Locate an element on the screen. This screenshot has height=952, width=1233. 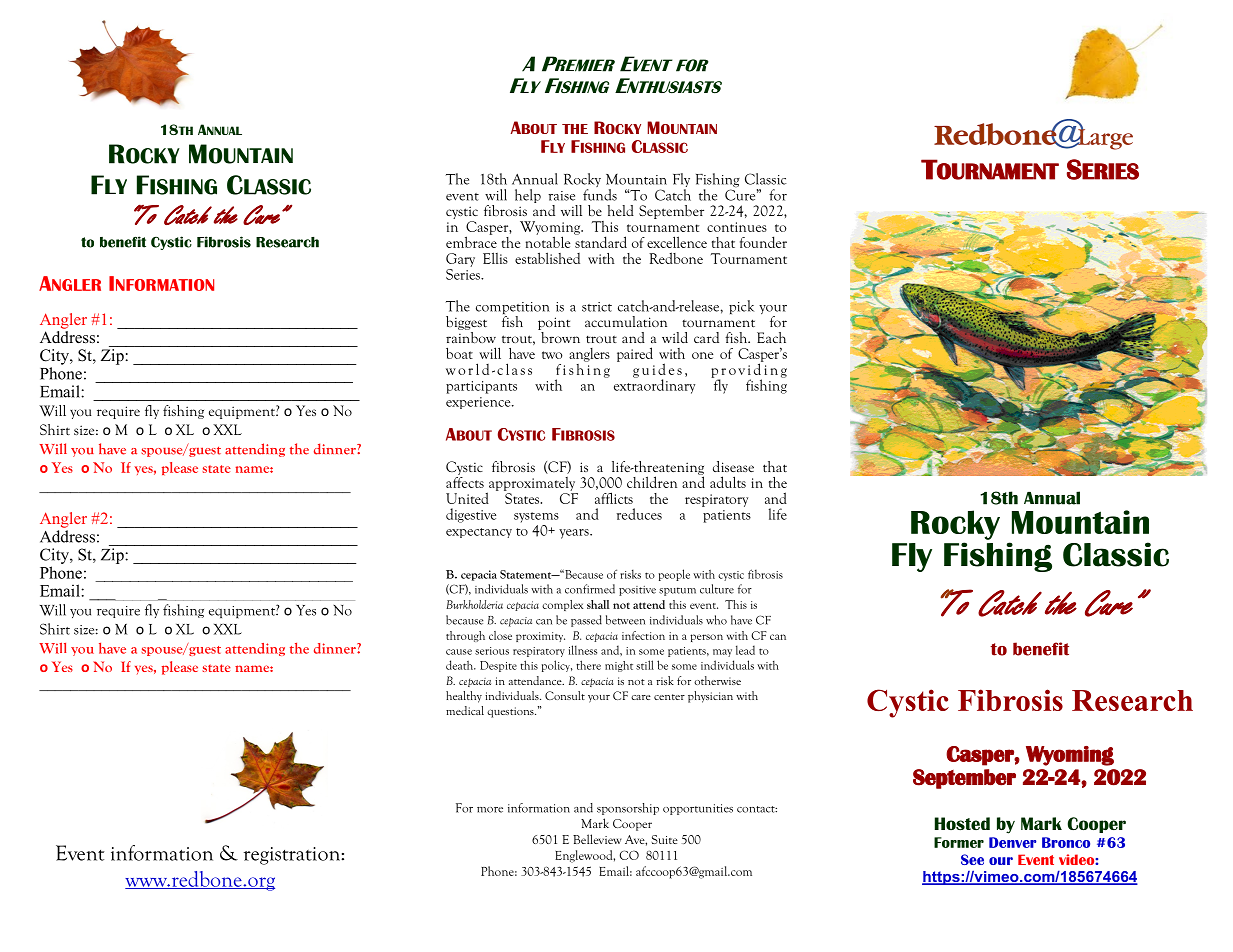
experience is located at coordinates (479, 403).
